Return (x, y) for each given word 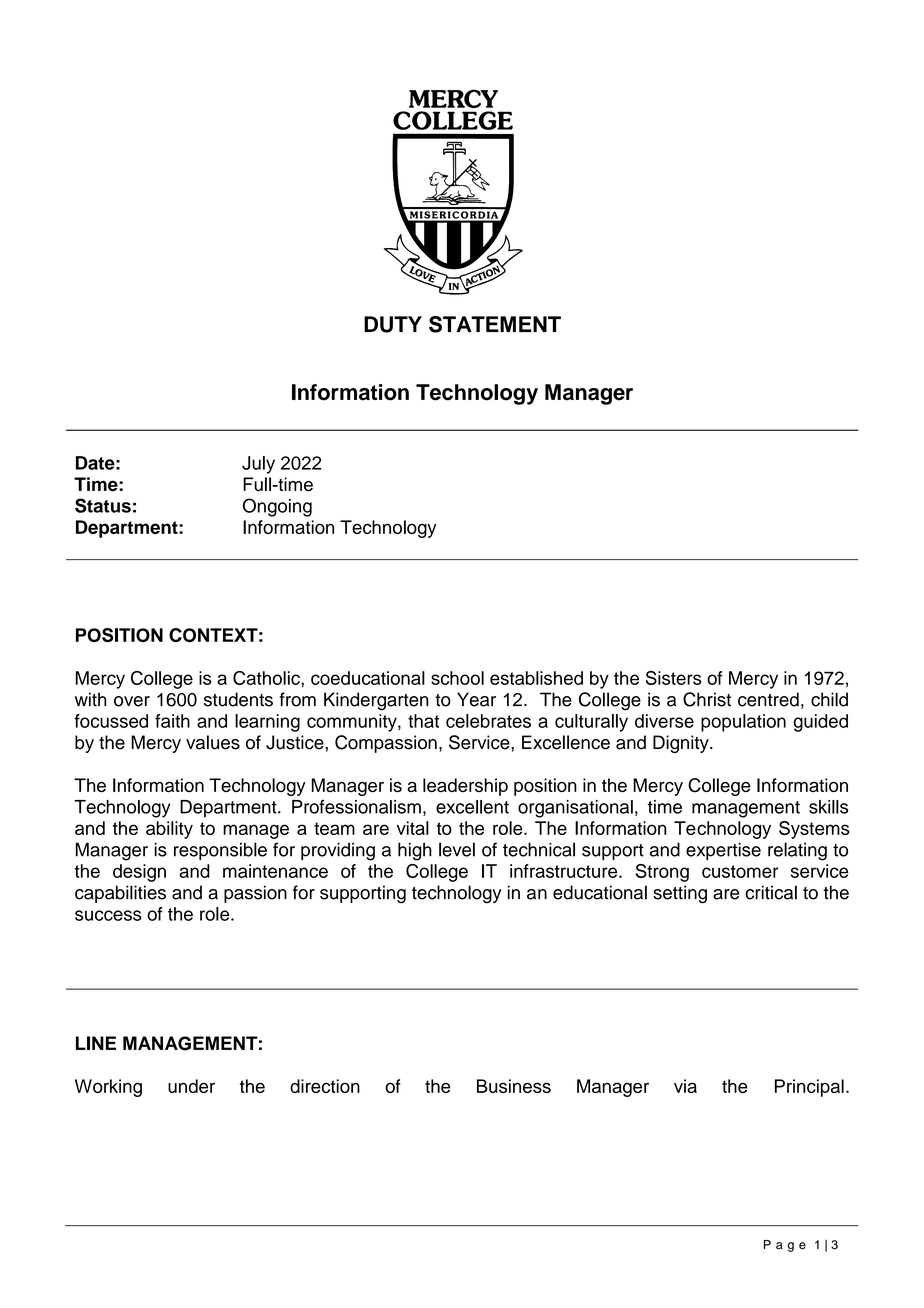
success (108, 915)
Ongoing (277, 507)
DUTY (393, 324)
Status (103, 505)
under (191, 1086)
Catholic (267, 678)
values (213, 742)
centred (768, 699)
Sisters (674, 678)
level (457, 849)
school (457, 678)
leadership (465, 787)
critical (771, 892)
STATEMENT (495, 324)
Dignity (682, 744)
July (258, 465)
